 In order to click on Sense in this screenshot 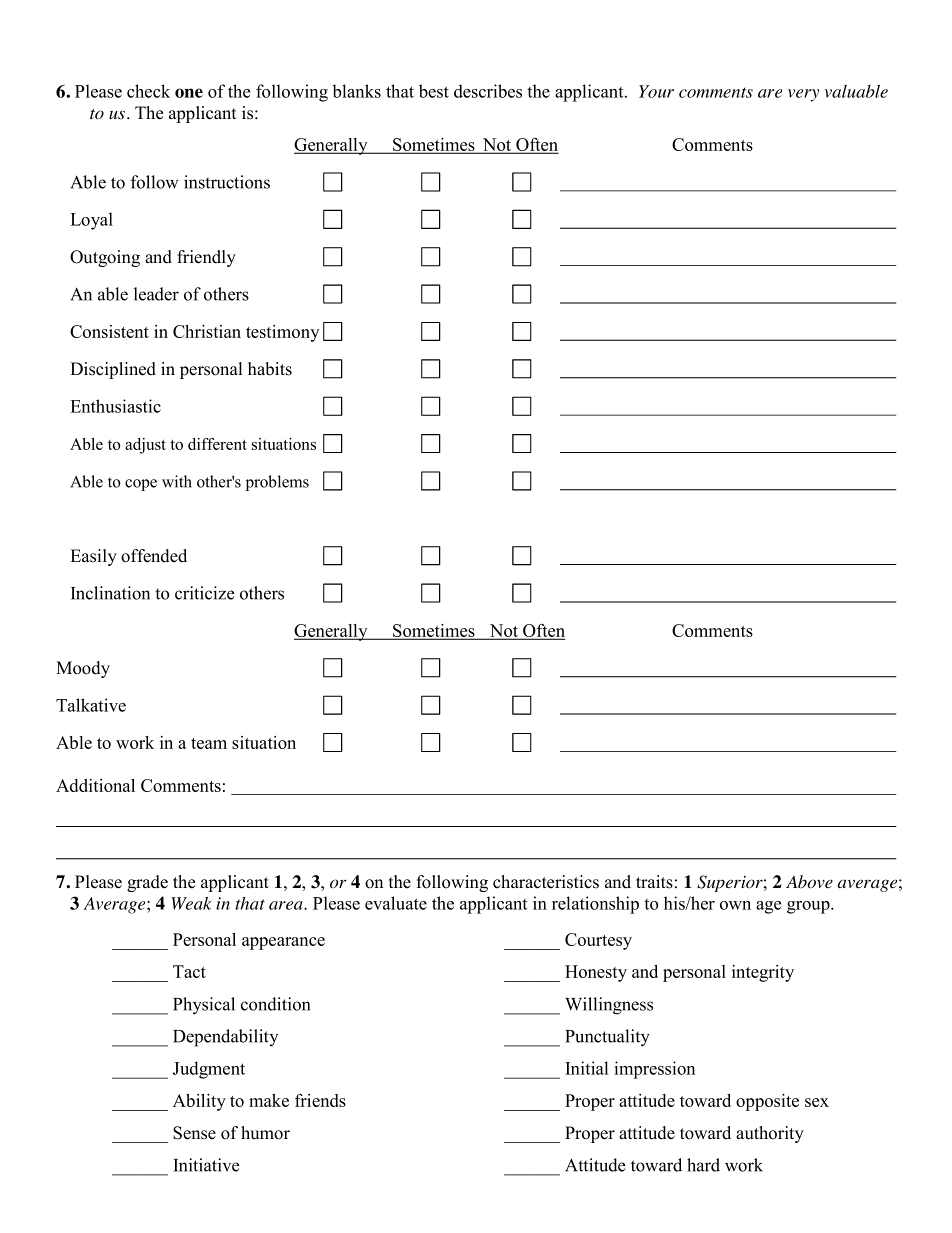, I will do `click(194, 1133)`.
